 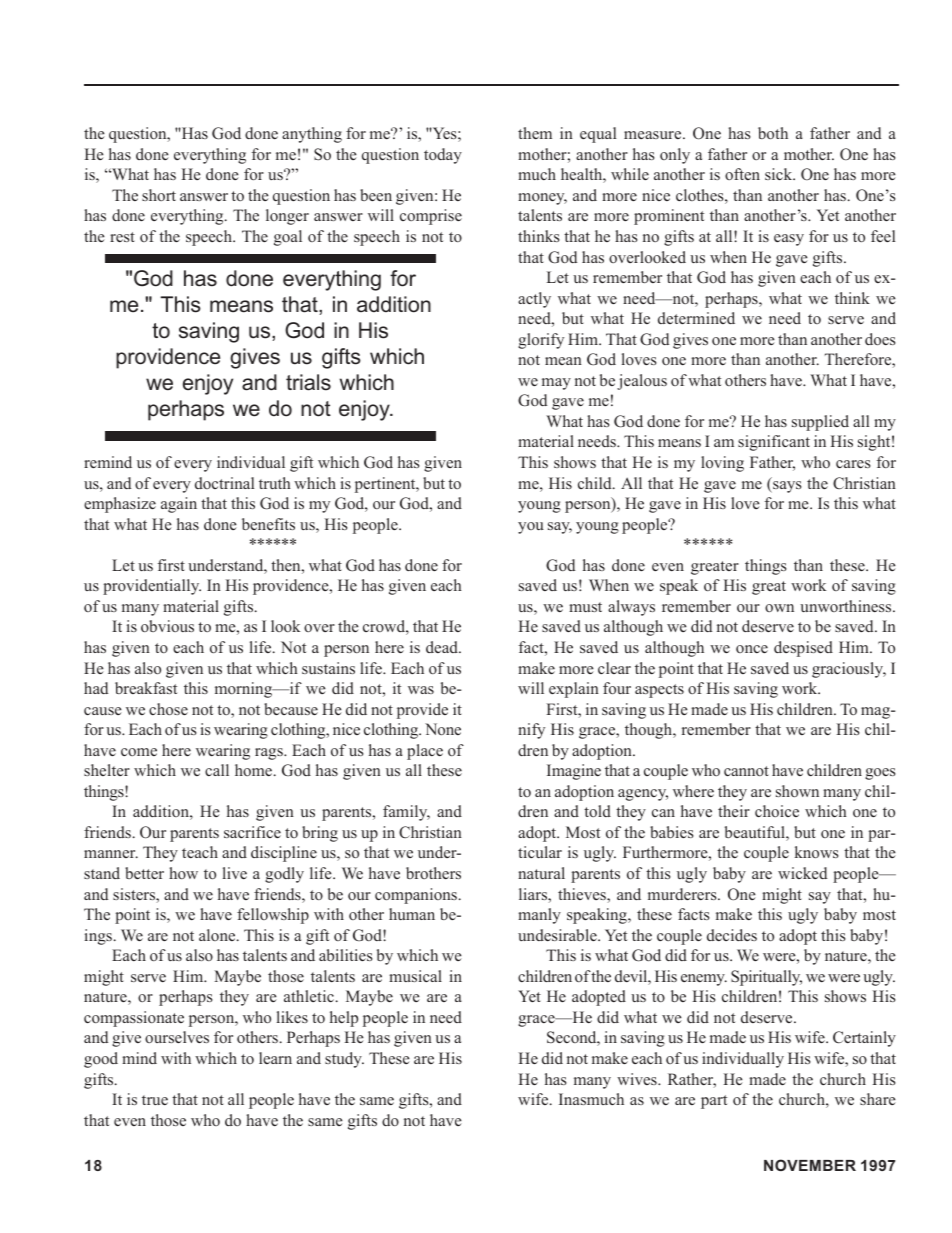 I want to click on today, so click(x=443, y=156).
